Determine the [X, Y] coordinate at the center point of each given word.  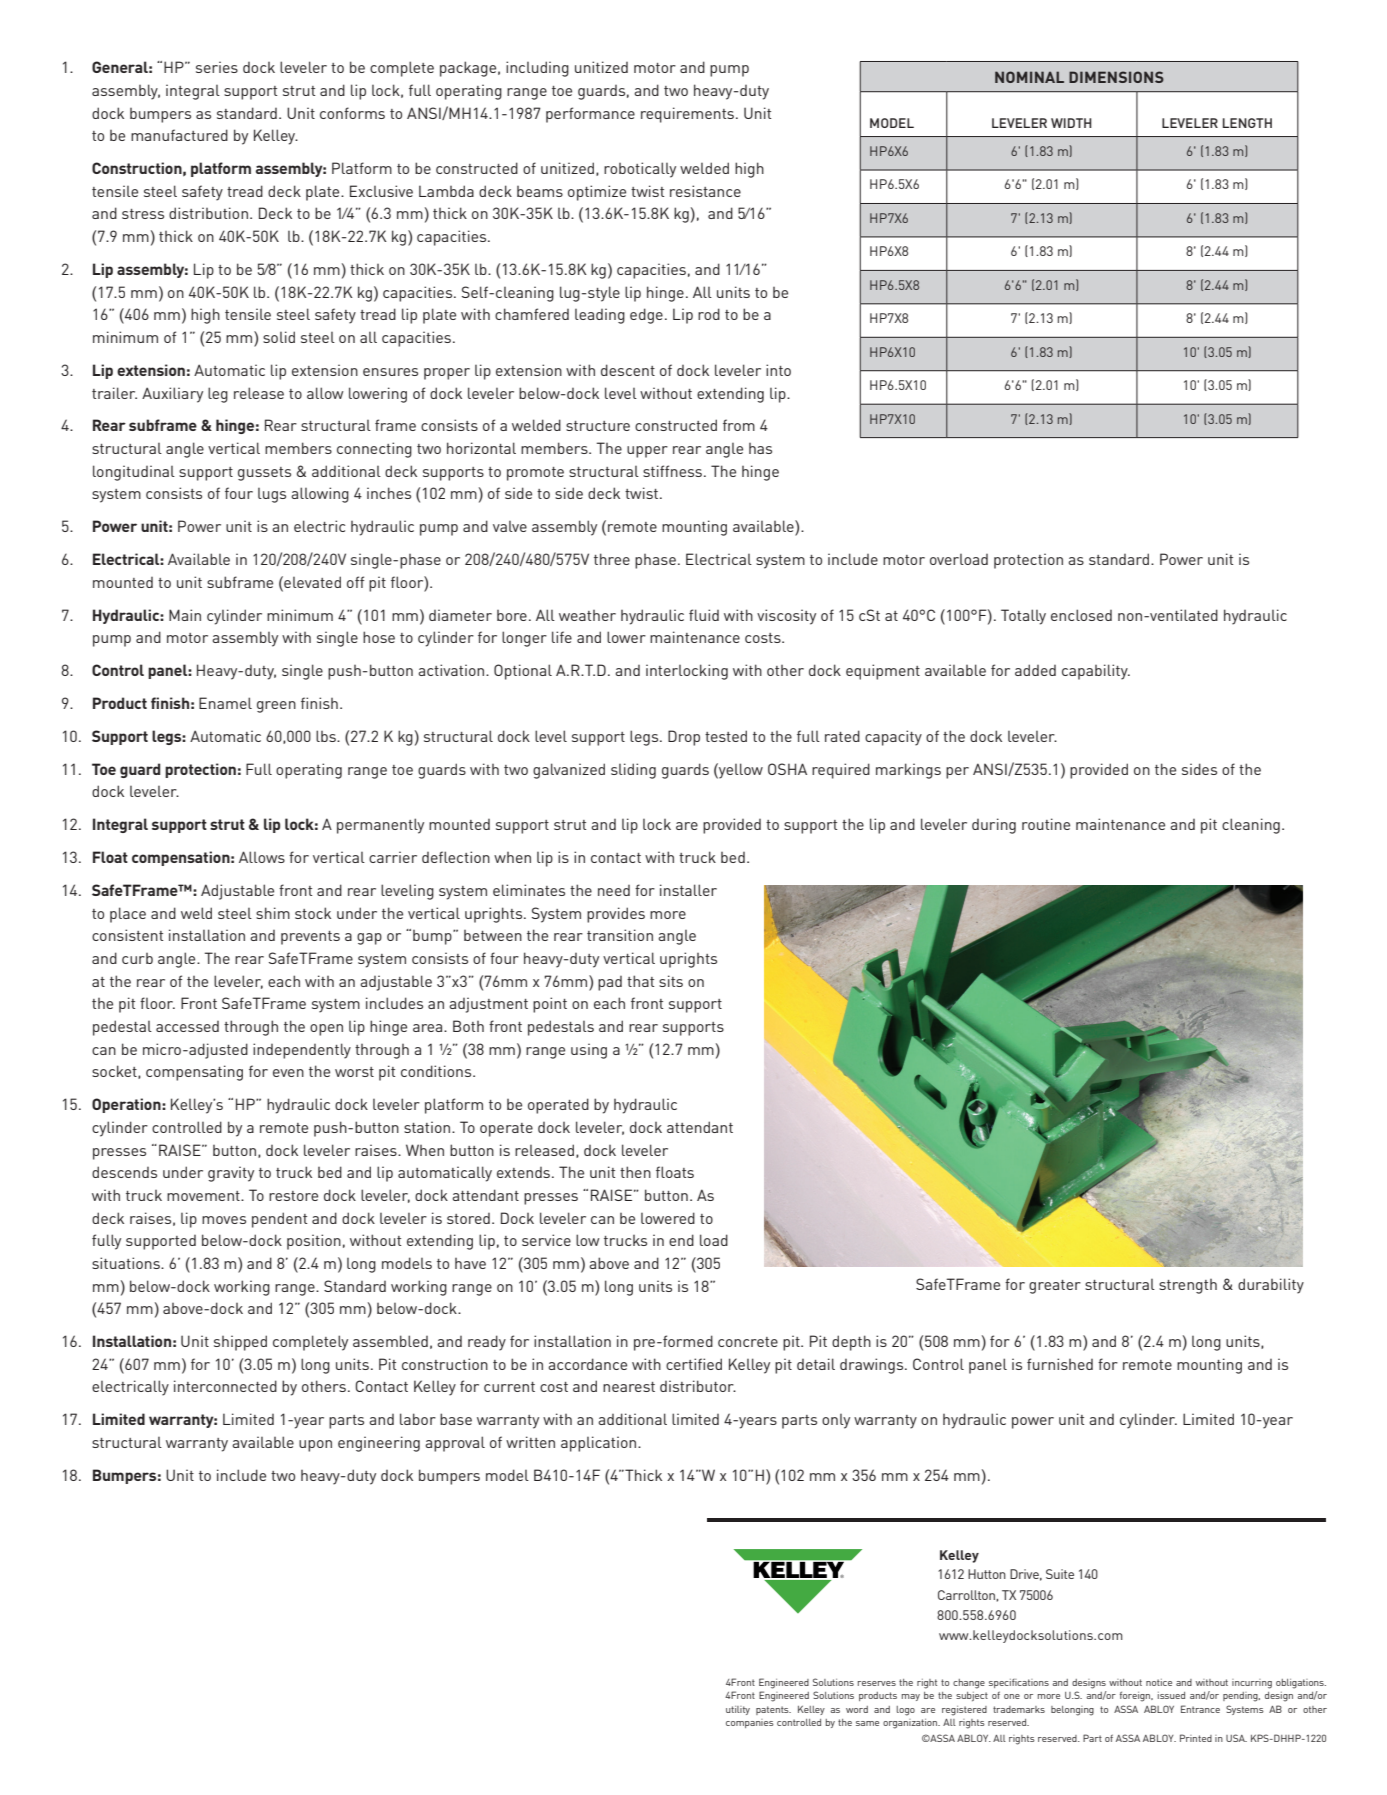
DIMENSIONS [1116, 77]
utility [738, 1710]
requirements [687, 115]
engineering [379, 1444]
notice [1159, 1682]
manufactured [179, 135]
